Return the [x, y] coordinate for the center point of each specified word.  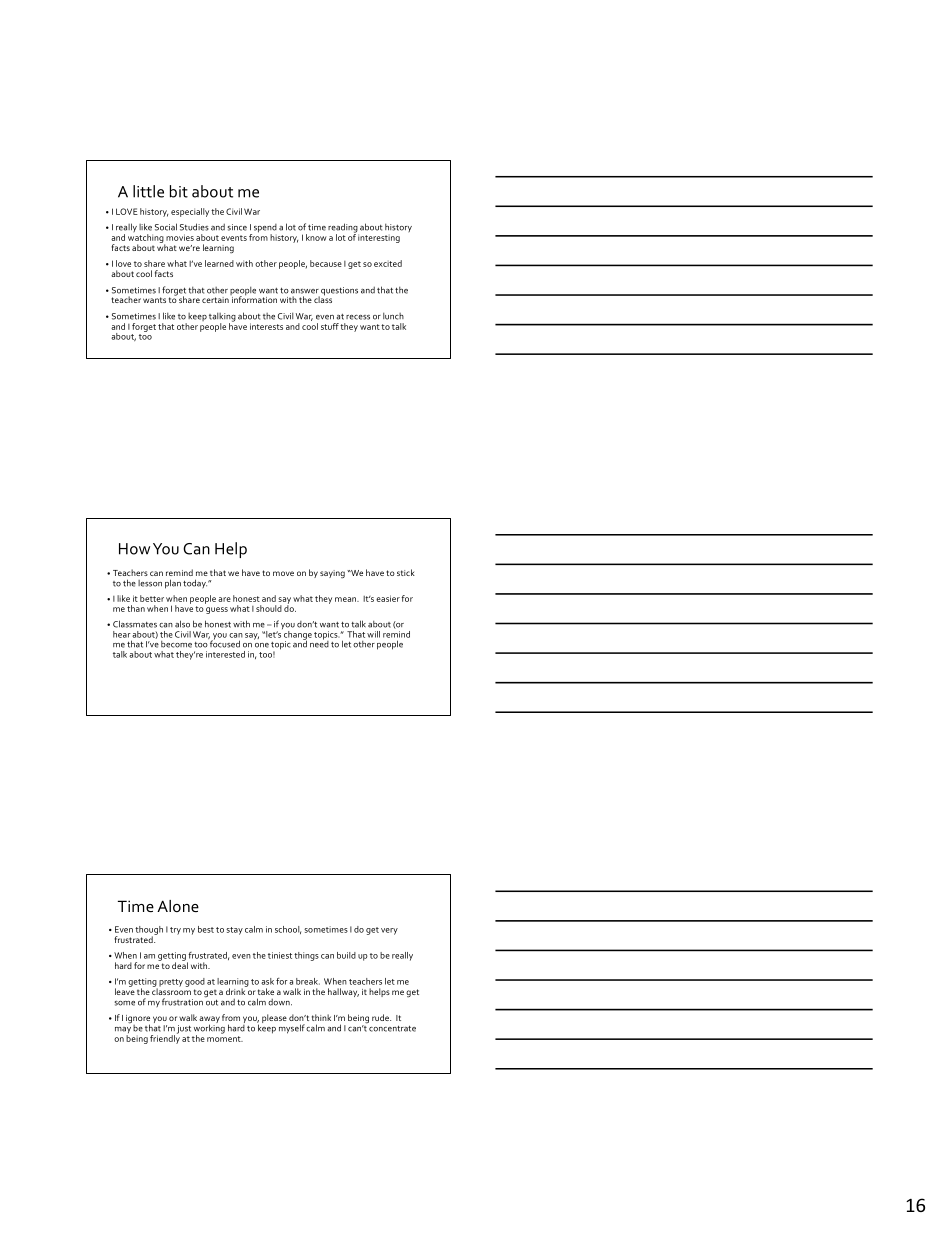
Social [166, 227]
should [269, 608]
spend [265, 229]
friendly [165, 1038]
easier [388, 598]
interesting [379, 238]
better [152, 598]
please [274, 1018]
